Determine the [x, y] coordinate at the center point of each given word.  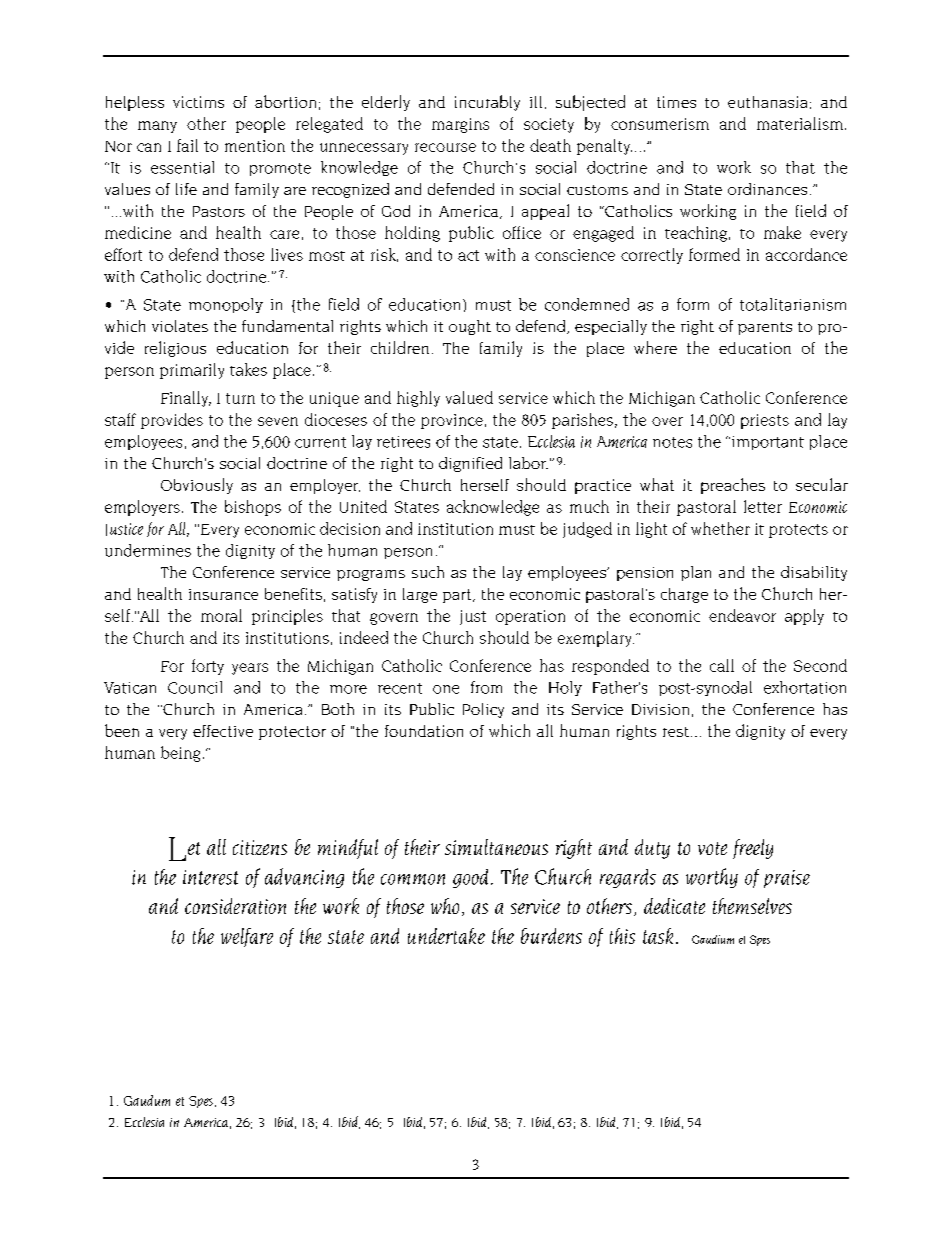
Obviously [197, 486]
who [445, 906]
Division [660, 709]
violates [180, 326]
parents [765, 328]
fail [187, 145]
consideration [235, 906]
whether [720, 528]
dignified [470, 464]
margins [460, 125]
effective [223, 731]
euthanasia [767, 102]
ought [470, 327]
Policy [483, 710]
